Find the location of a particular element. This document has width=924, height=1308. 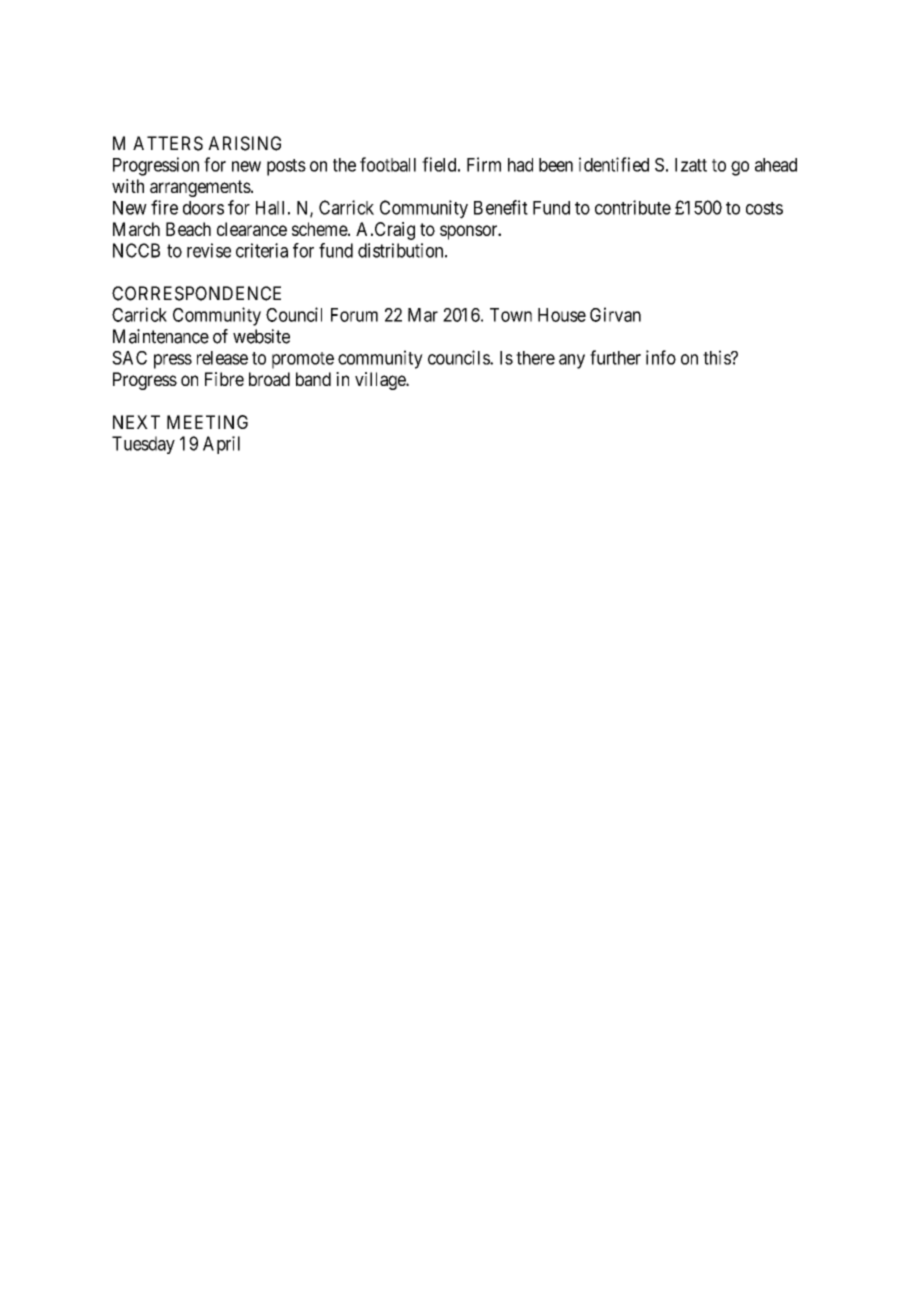

village is located at coordinates (381, 381).
